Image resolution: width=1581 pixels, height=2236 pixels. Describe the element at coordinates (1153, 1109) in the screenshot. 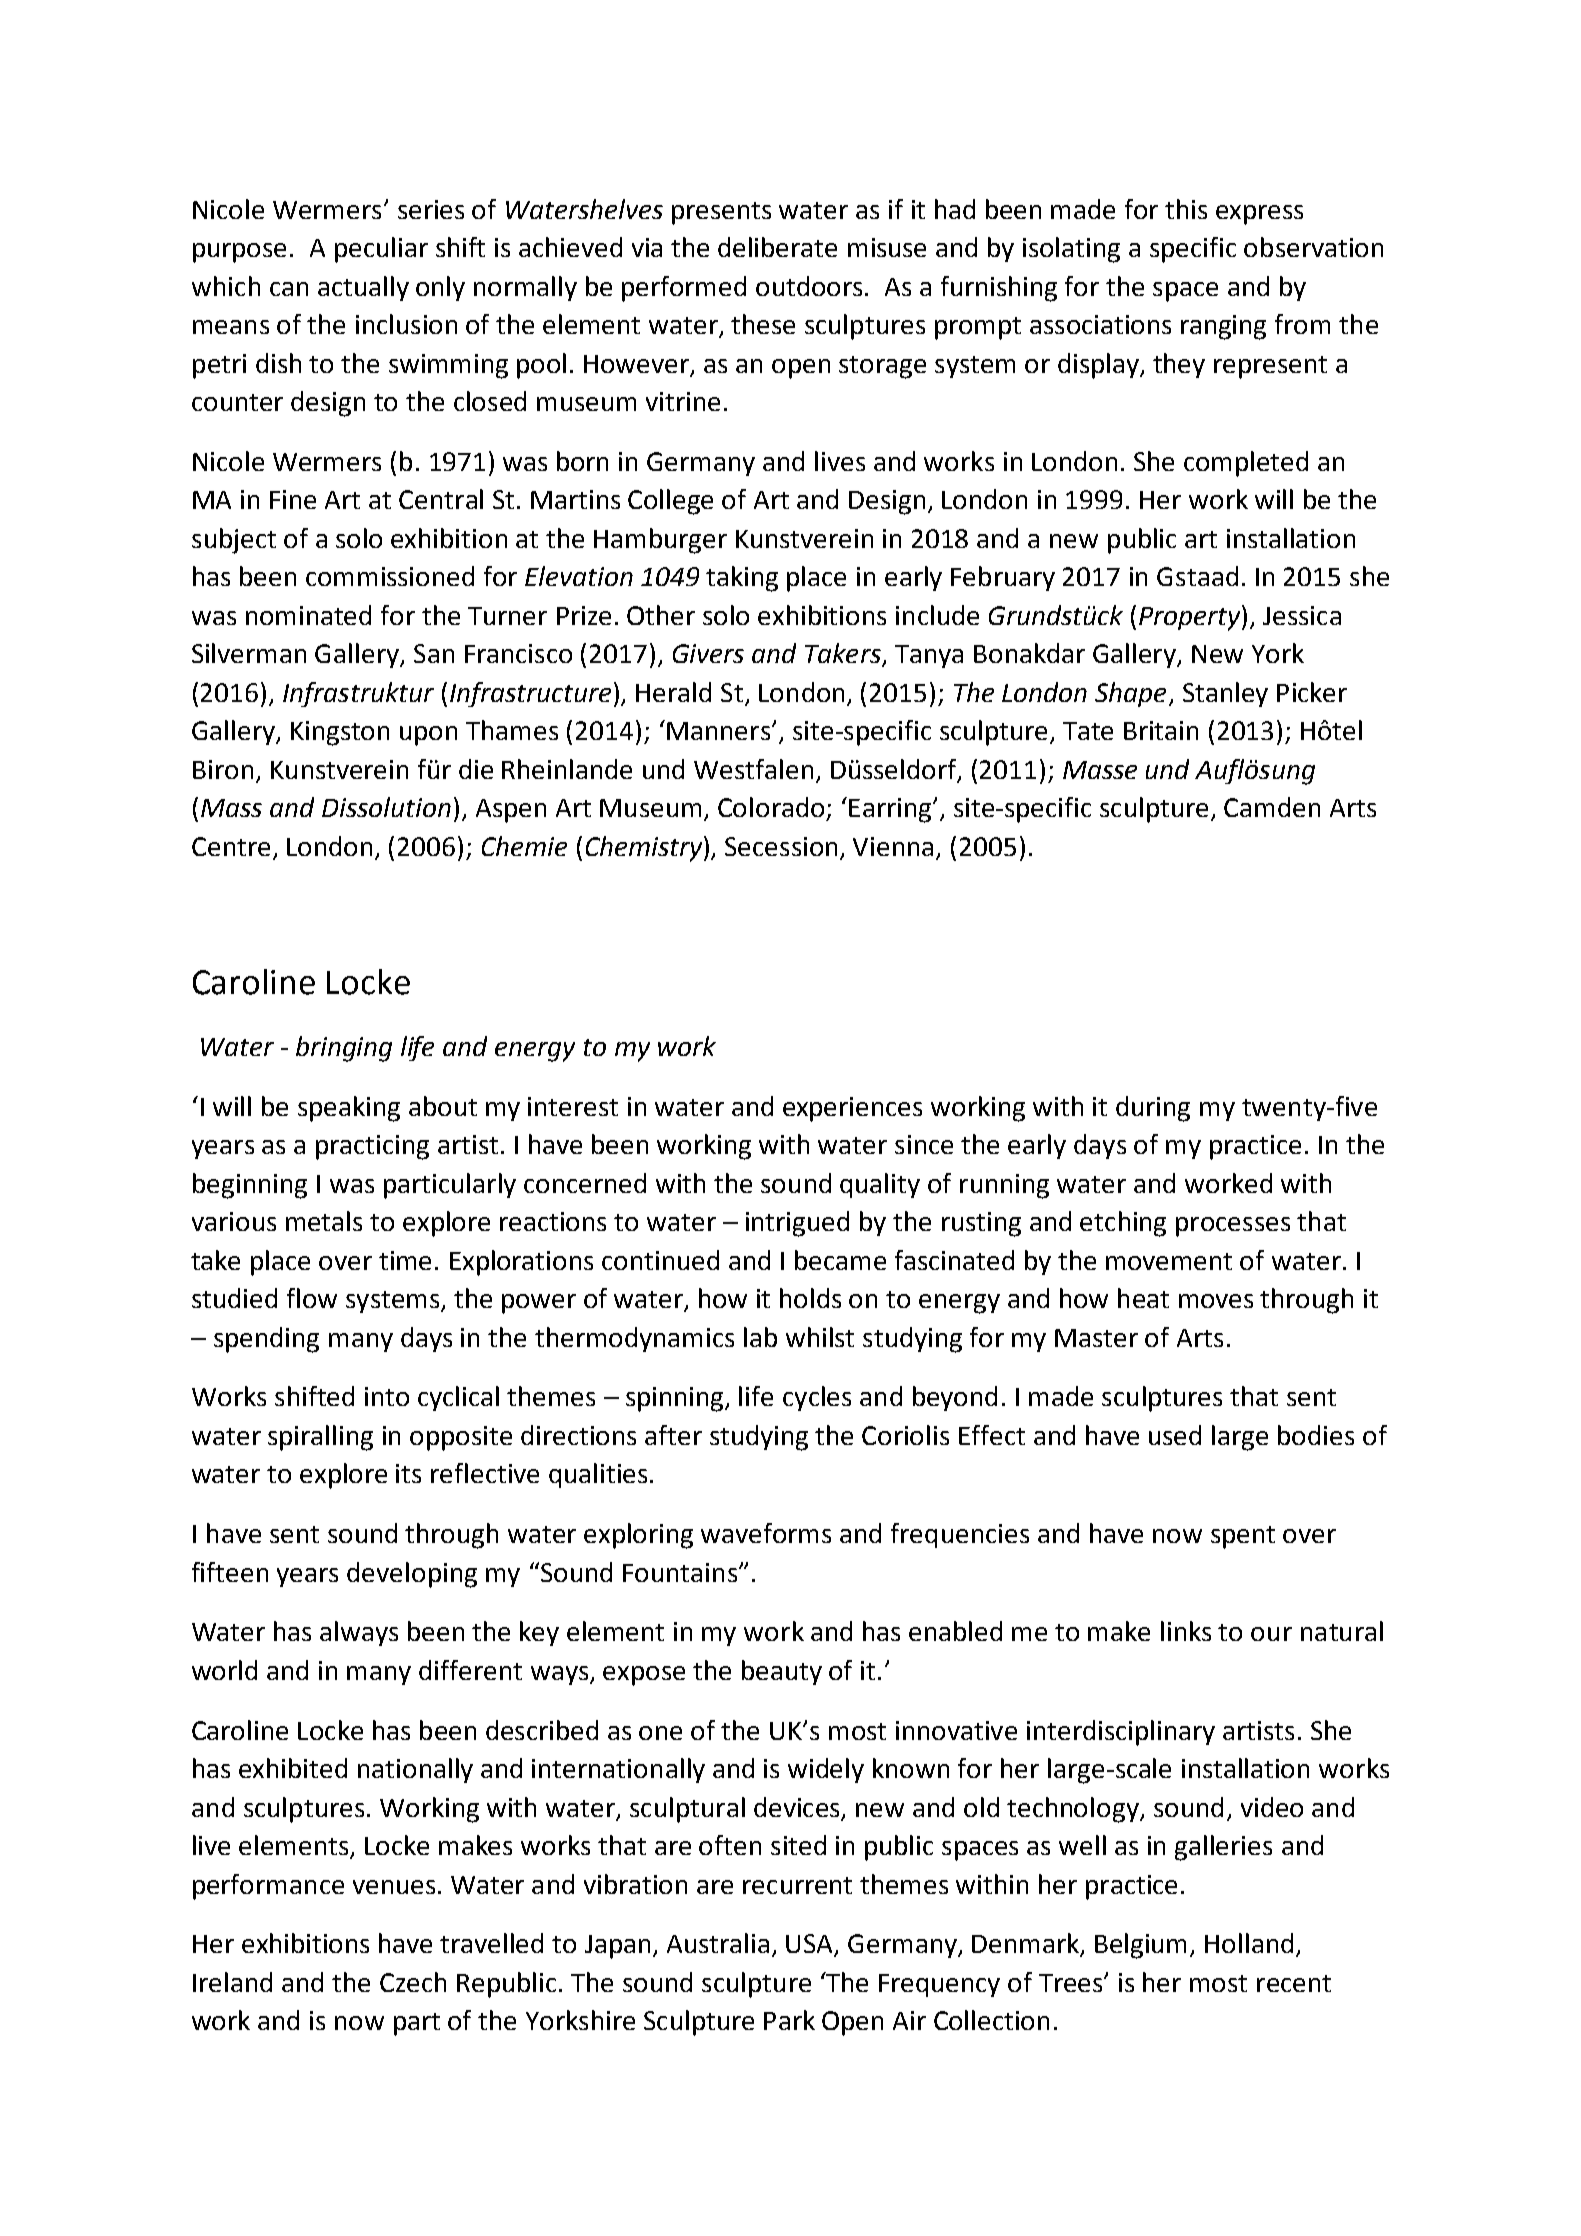

I see `during` at that location.
